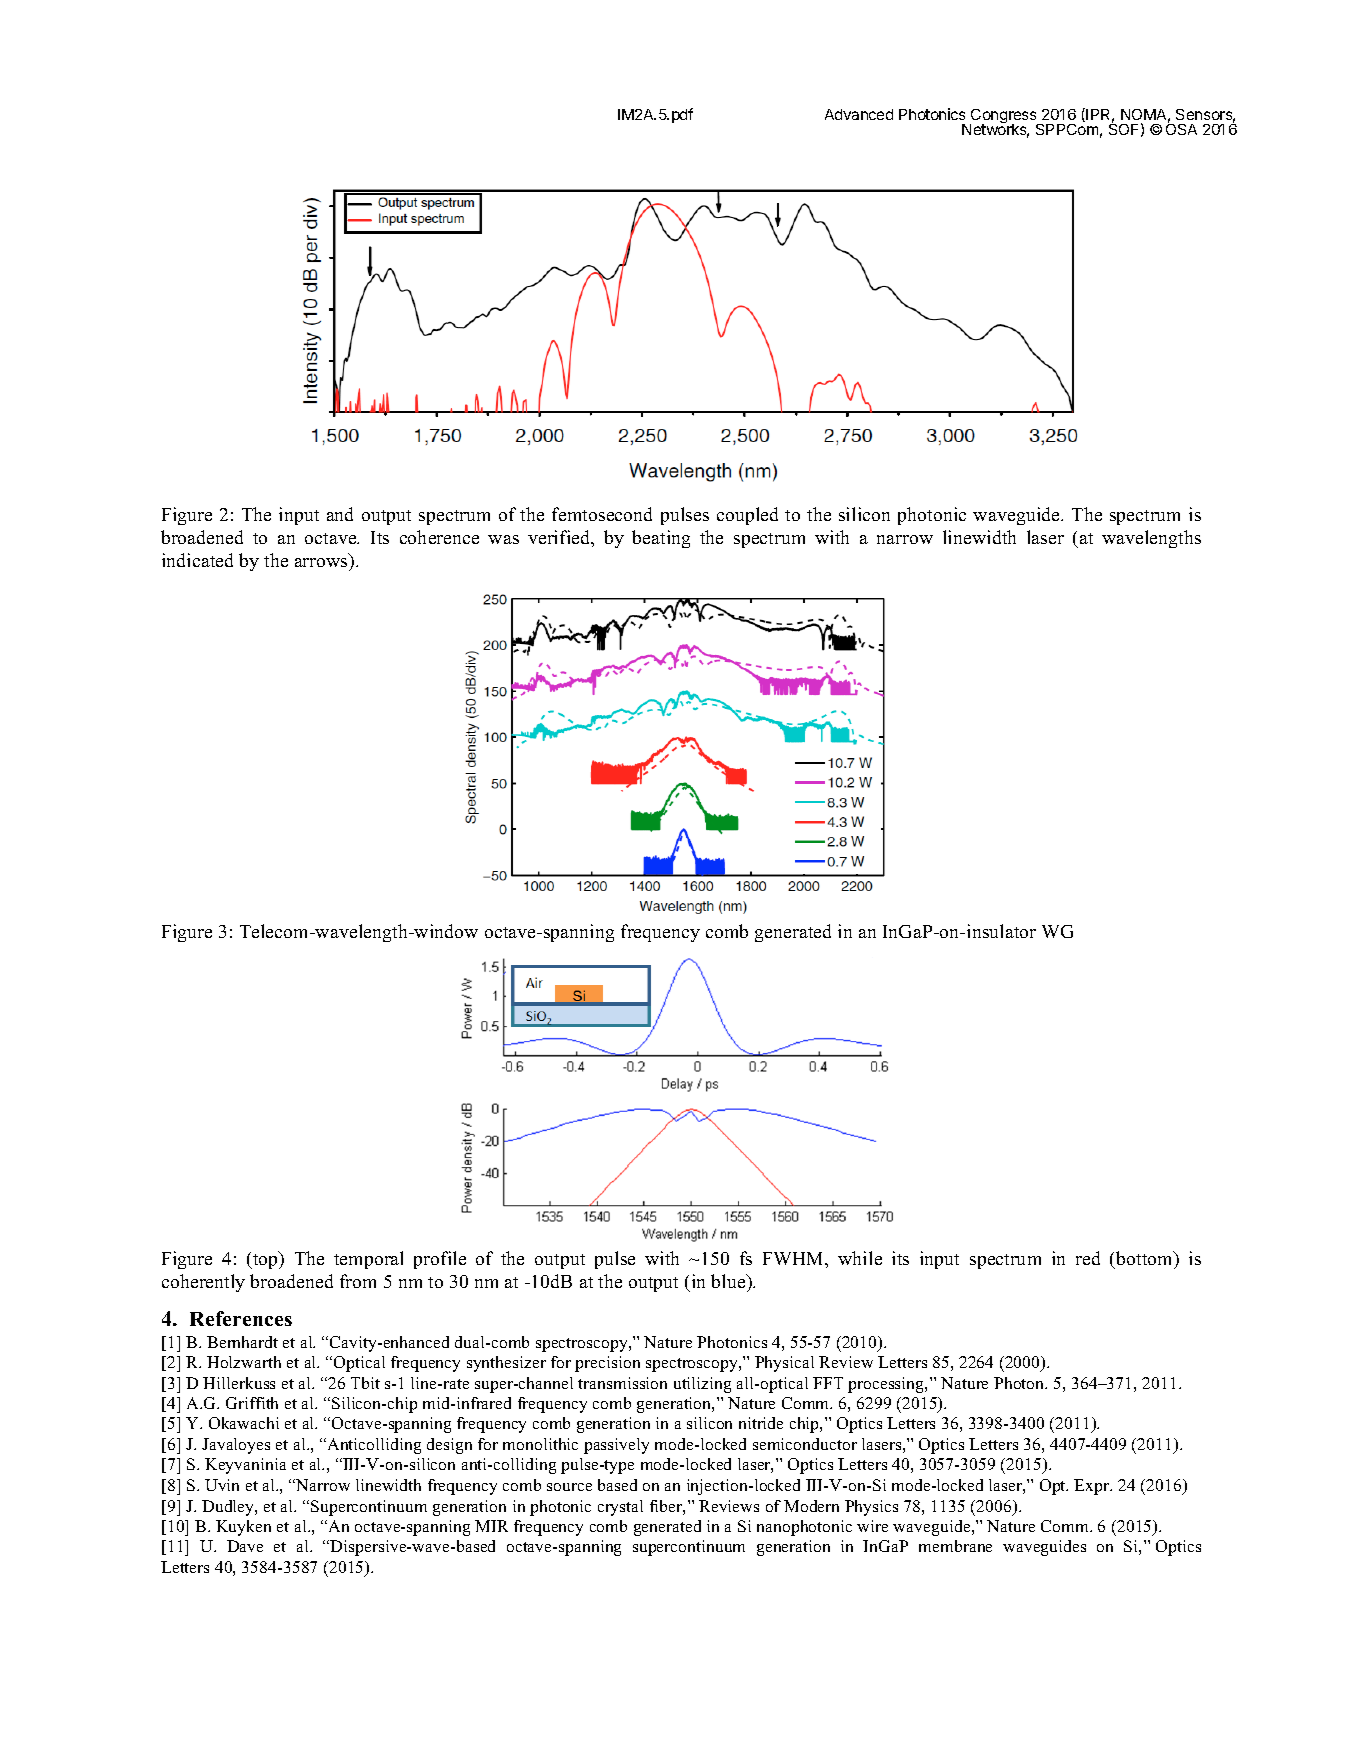 Image resolution: width=1361 pixels, height=1761 pixels. What do you see at coordinates (860, 1258) in the document?
I see `while` at bounding box center [860, 1258].
